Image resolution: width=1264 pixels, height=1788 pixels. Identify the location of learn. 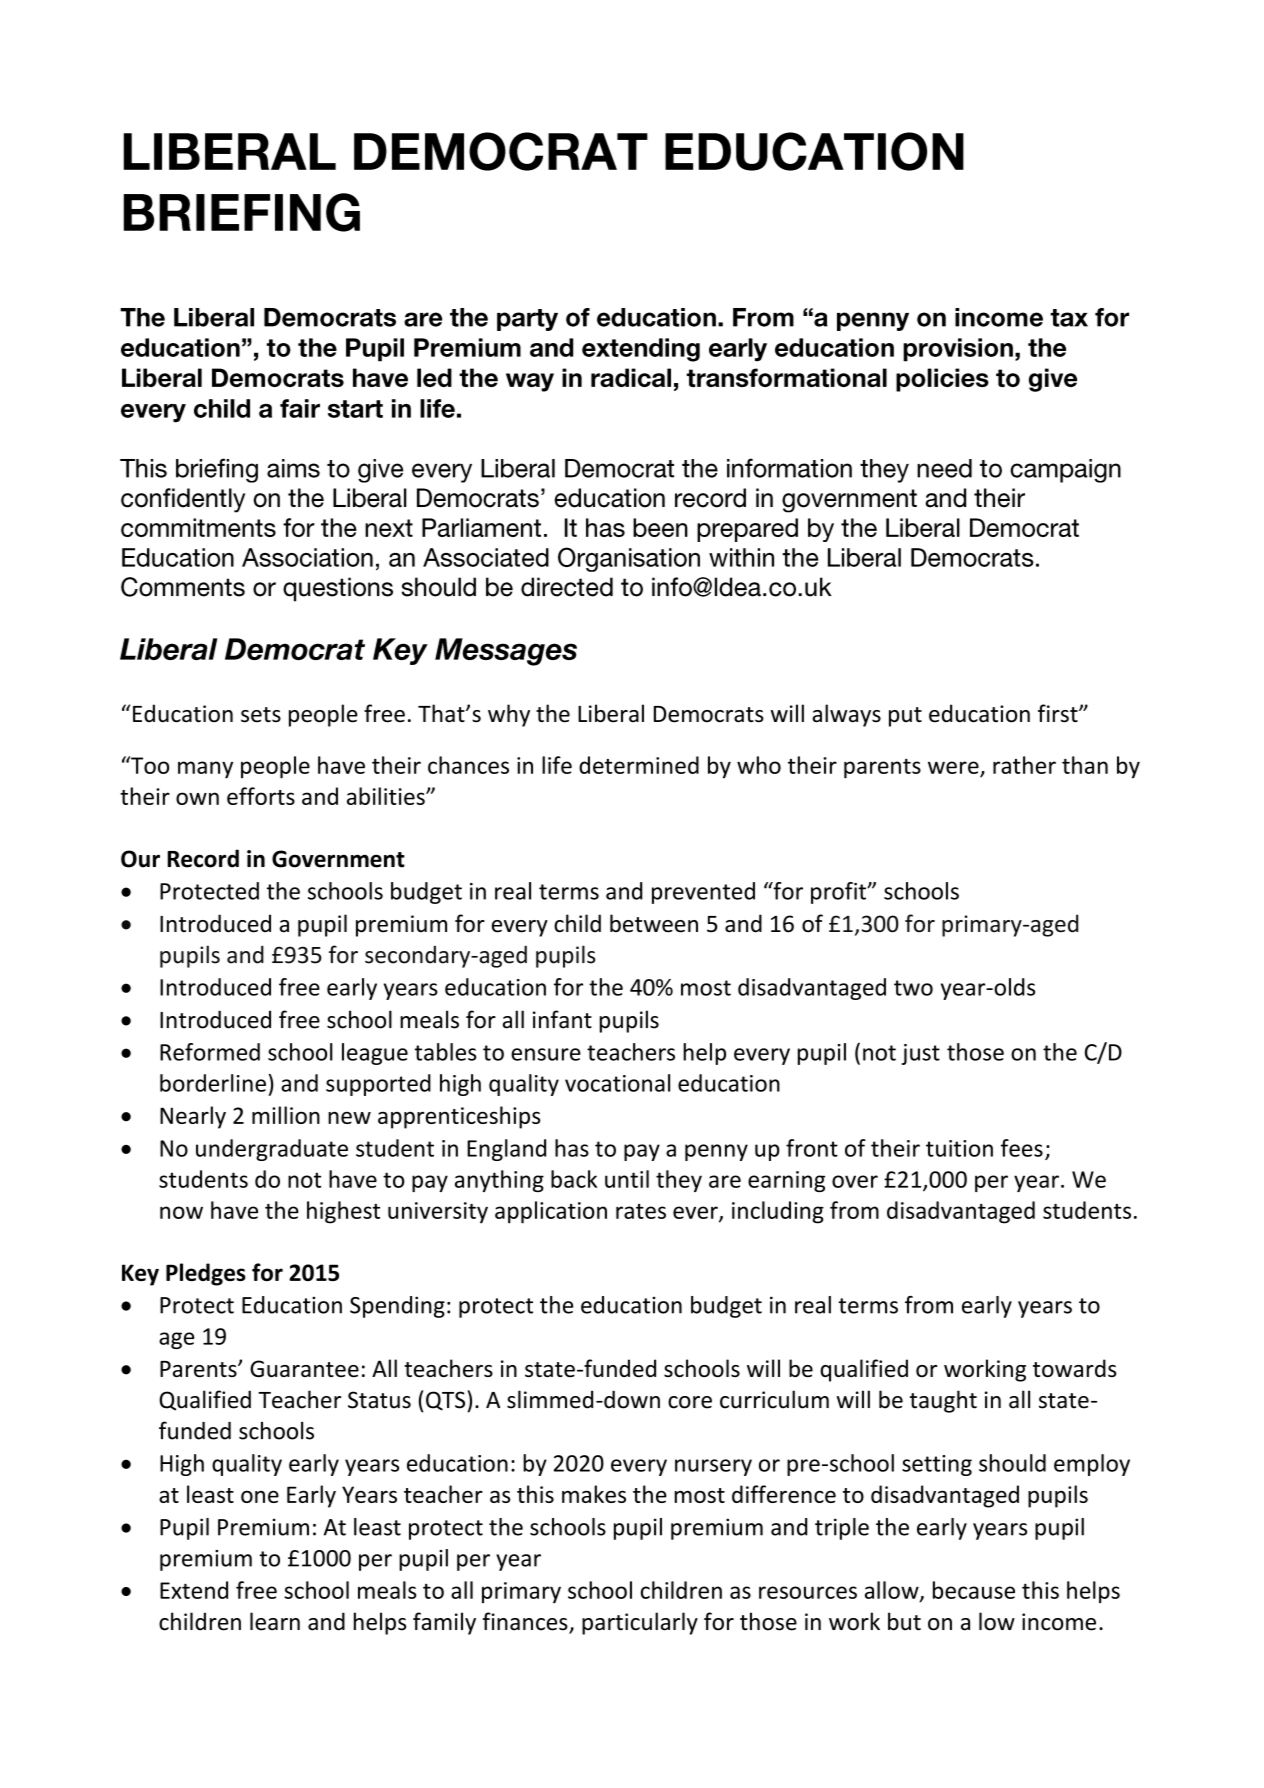
(275, 1621).
